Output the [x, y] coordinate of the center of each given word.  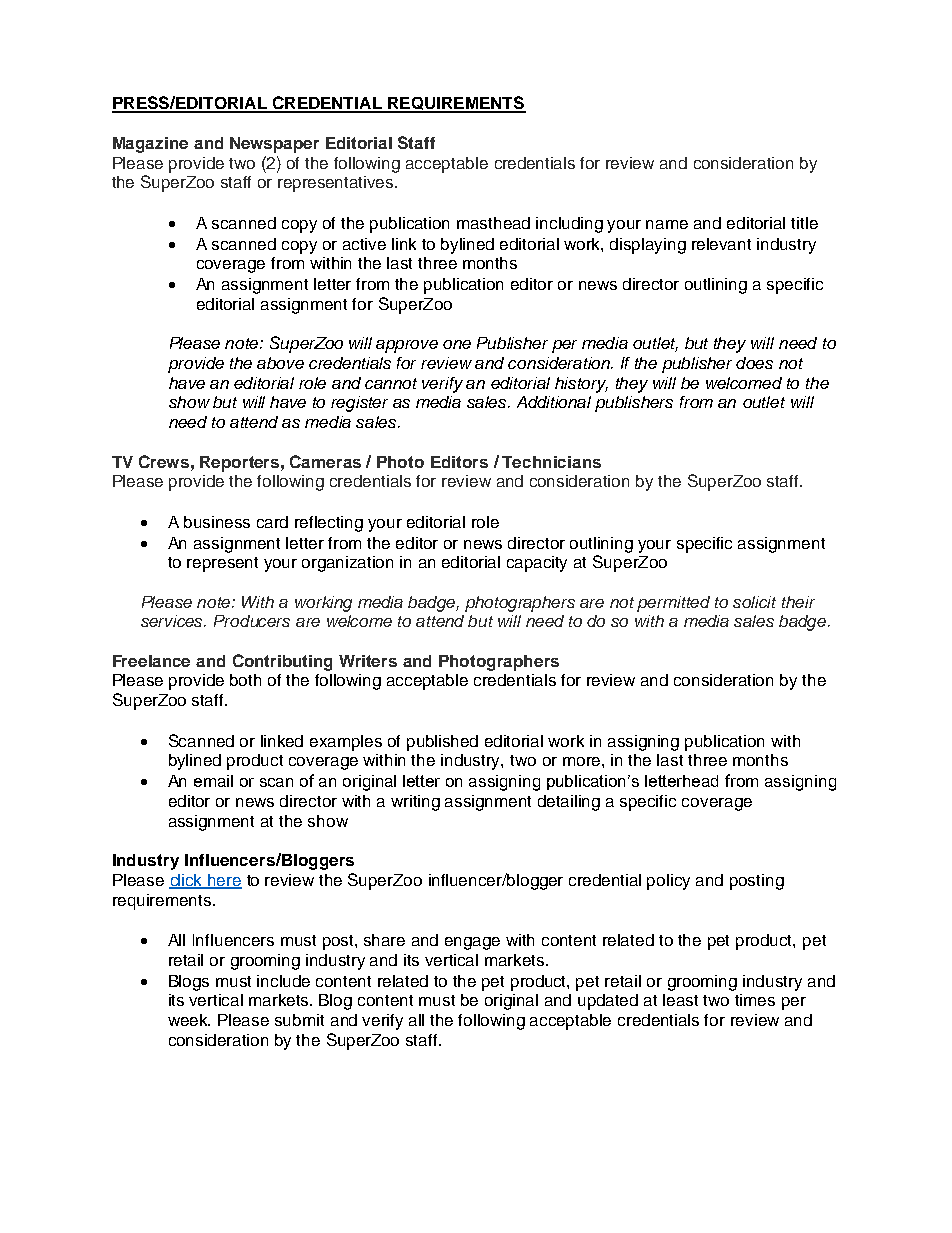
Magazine [150, 145]
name [667, 224]
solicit [754, 602]
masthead [493, 223]
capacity [537, 564]
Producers [252, 621]
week [189, 1020]
